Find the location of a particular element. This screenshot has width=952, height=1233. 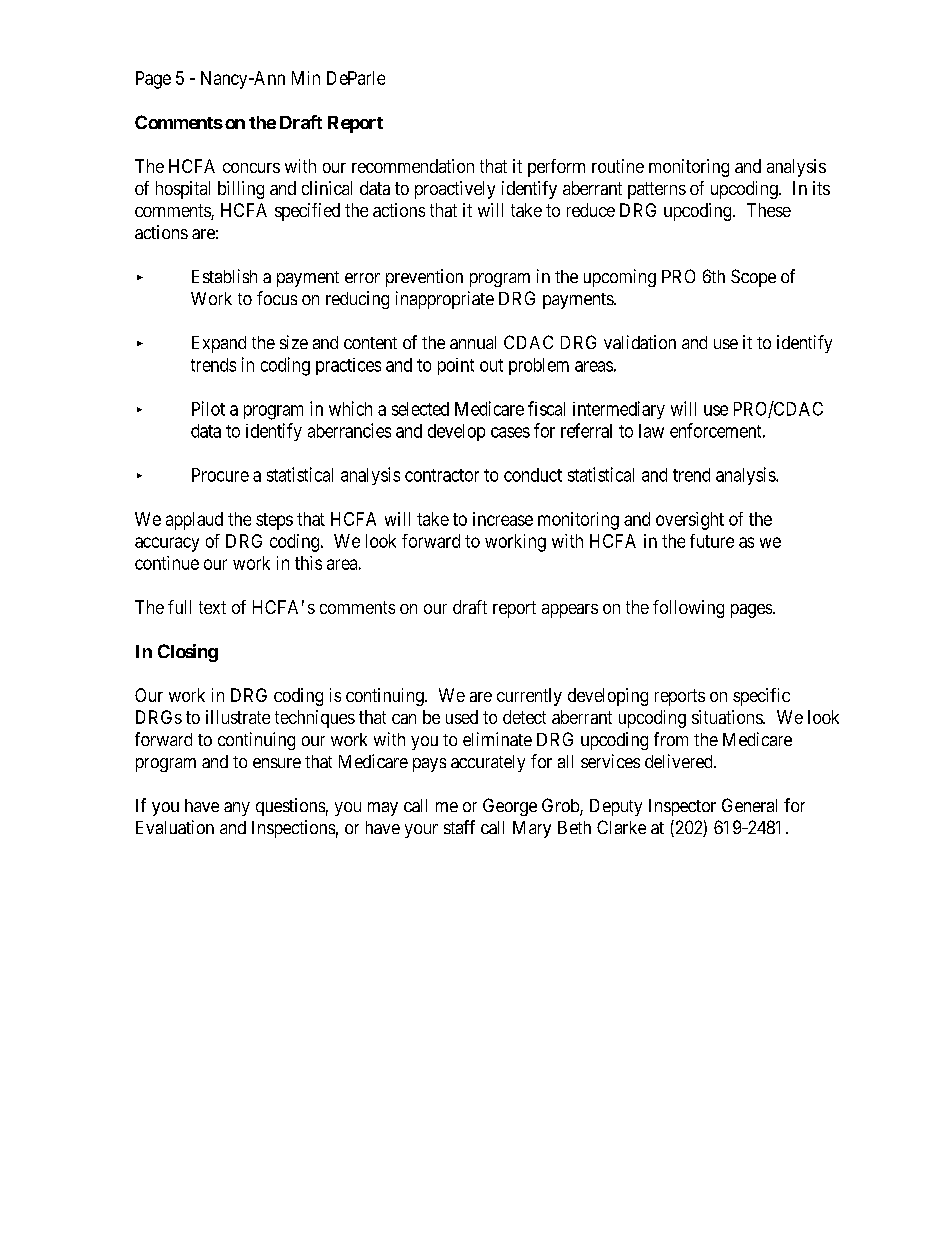

proactively is located at coordinates (455, 190).
